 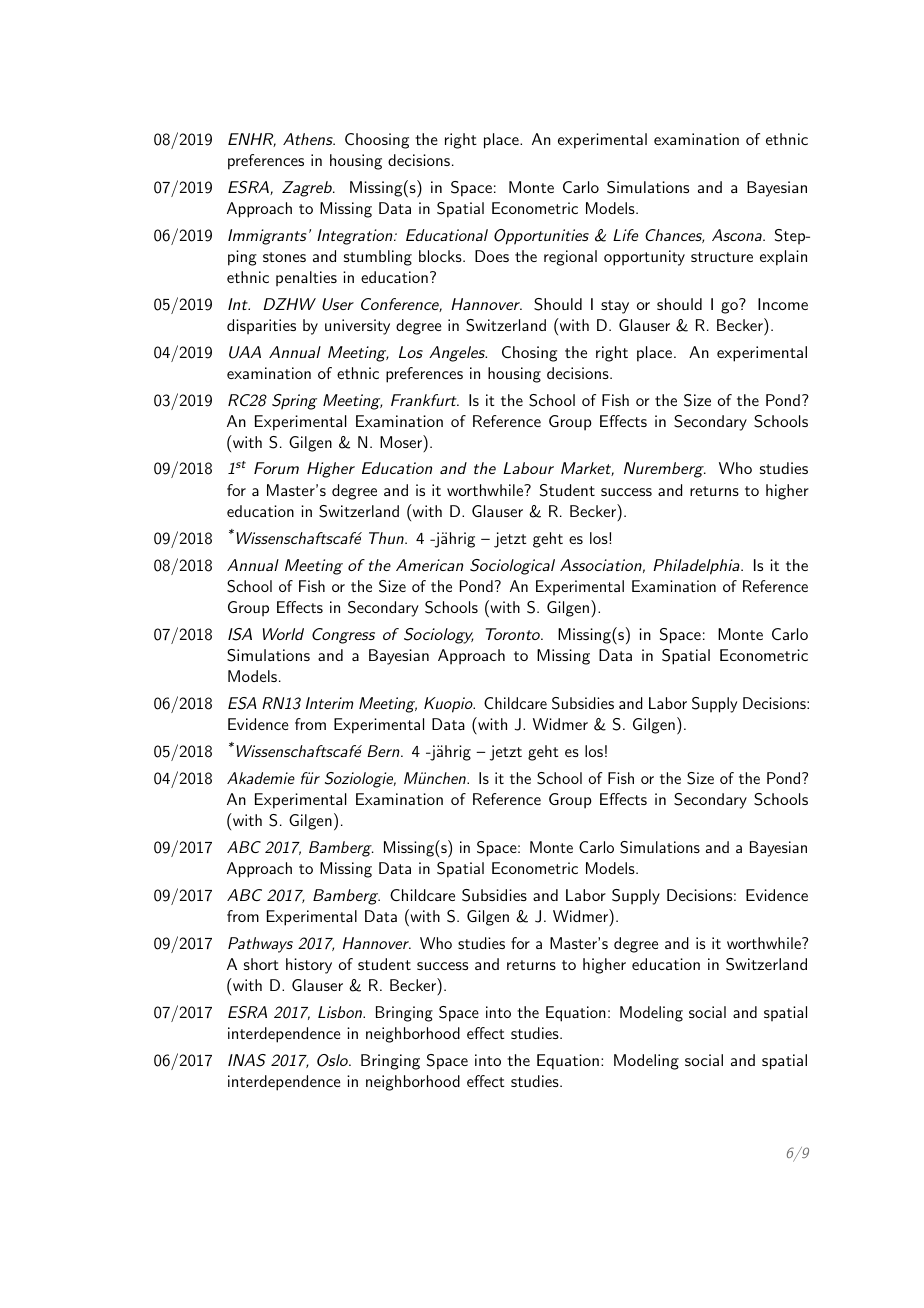 What do you see at coordinates (512, 567) in the image?
I see `Sociological` at bounding box center [512, 567].
